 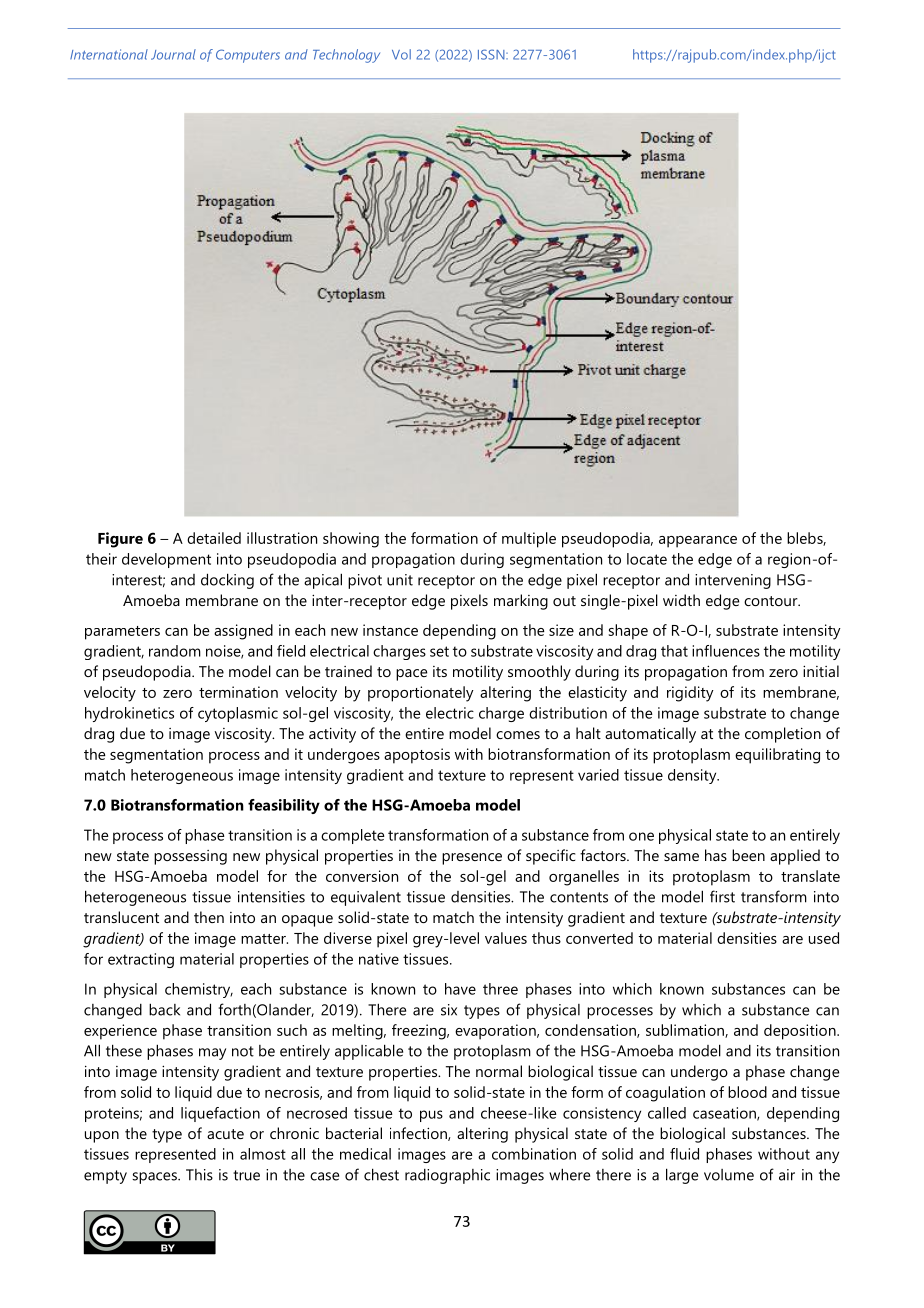 What do you see at coordinates (173, 54) in the screenshot?
I see `Journal` at bounding box center [173, 54].
